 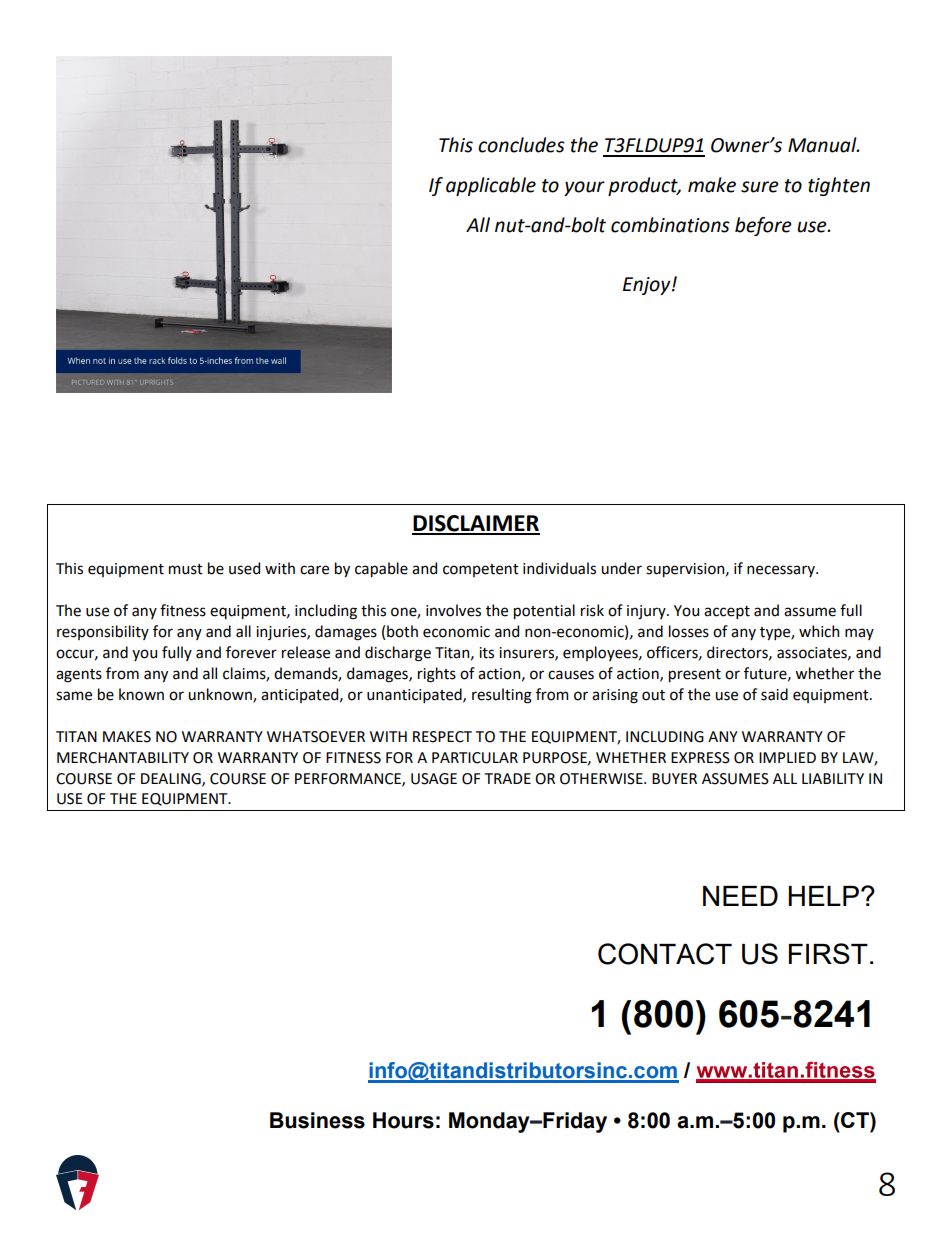 I want to click on its, so click(x=486, y=653).
